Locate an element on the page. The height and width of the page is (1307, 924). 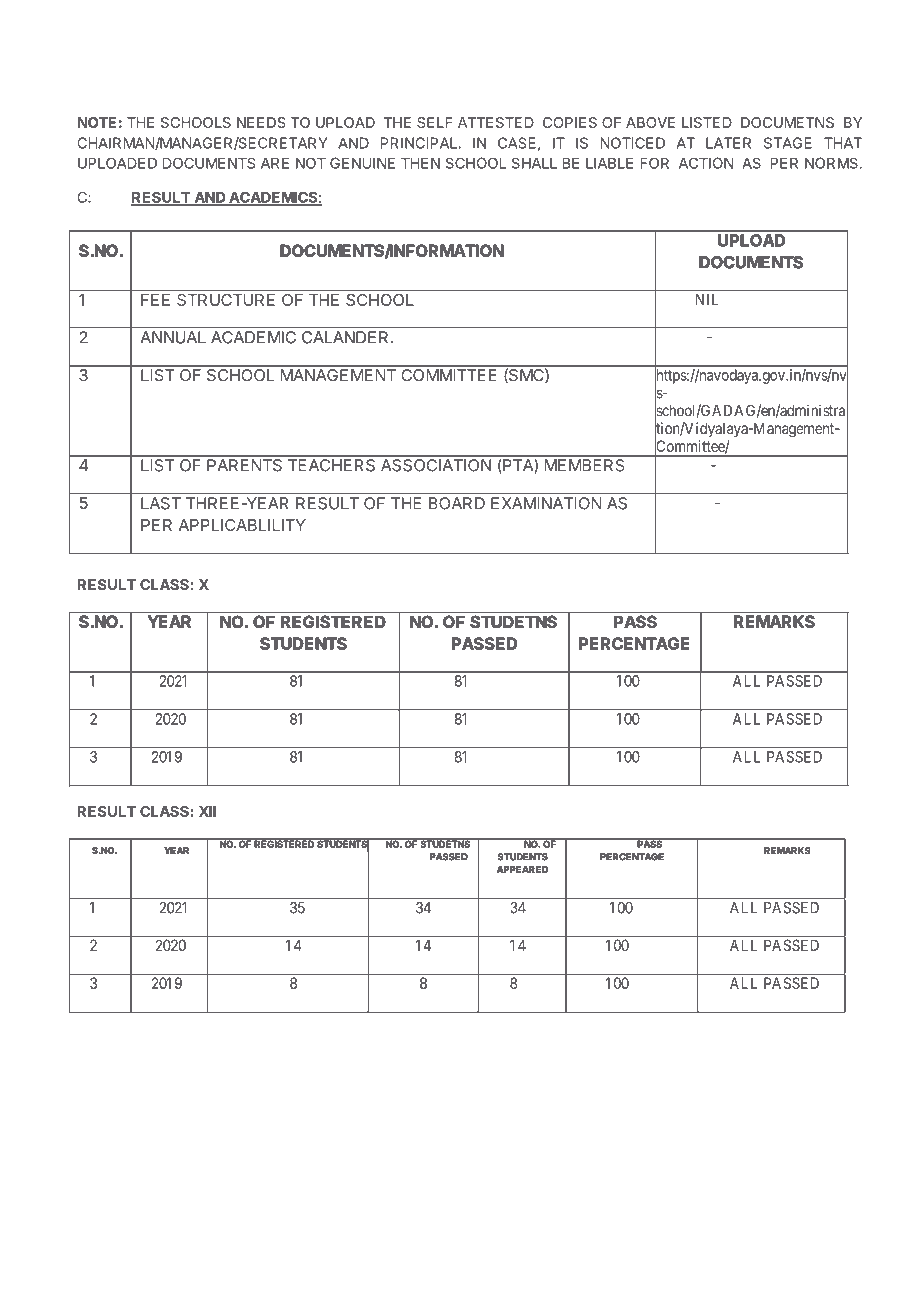
TEACHERS is located at coordinates (331, 465).
